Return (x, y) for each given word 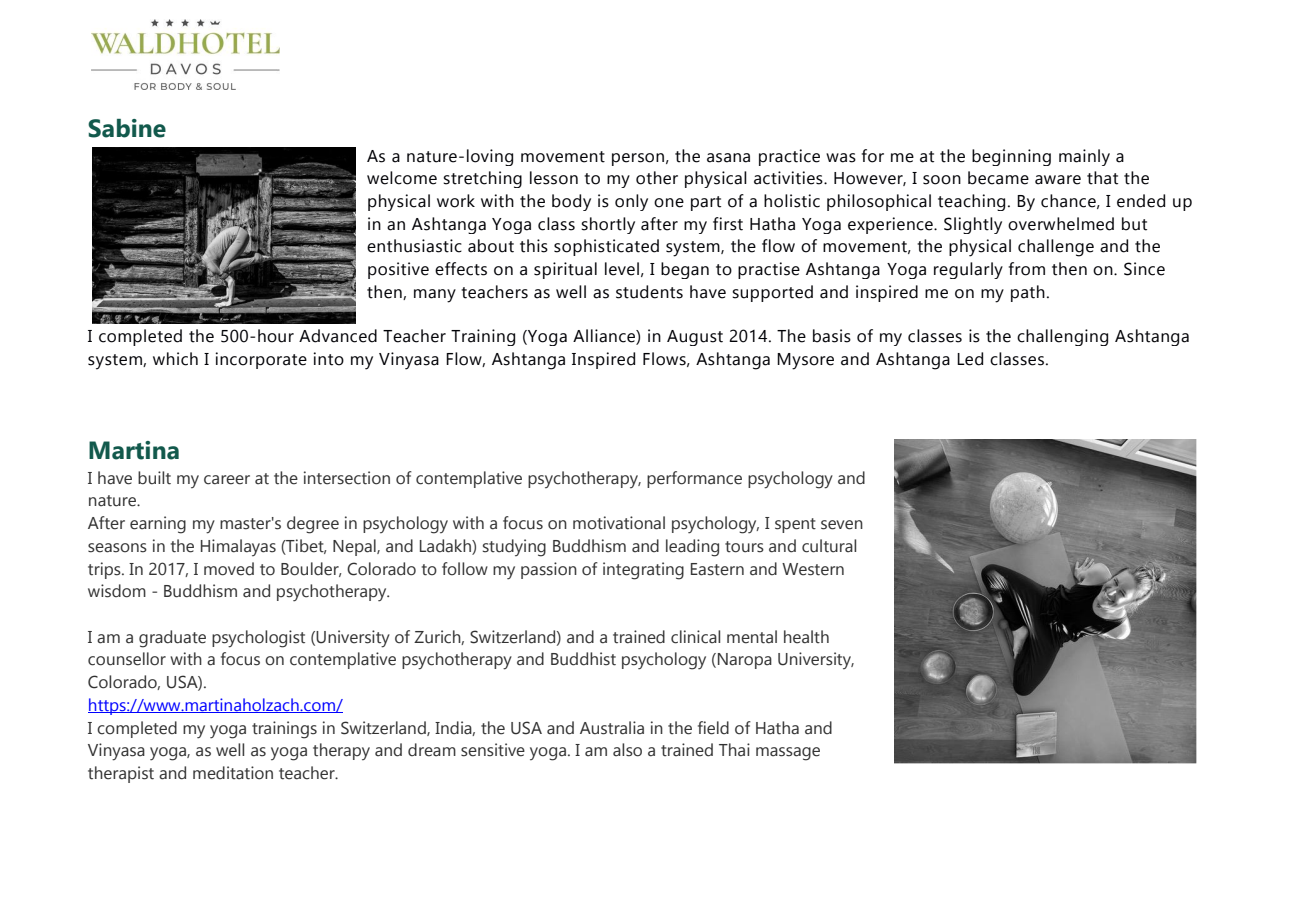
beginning (1011, 157)
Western (813, 569)
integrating (643, 571)
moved (229, 569)
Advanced (338, 336)
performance (694, 479)
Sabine (127, 128)
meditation (233, 773)
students (649, 292)
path (1028, 293)
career (227, 480)
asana (728, 158)
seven (842, 525)
